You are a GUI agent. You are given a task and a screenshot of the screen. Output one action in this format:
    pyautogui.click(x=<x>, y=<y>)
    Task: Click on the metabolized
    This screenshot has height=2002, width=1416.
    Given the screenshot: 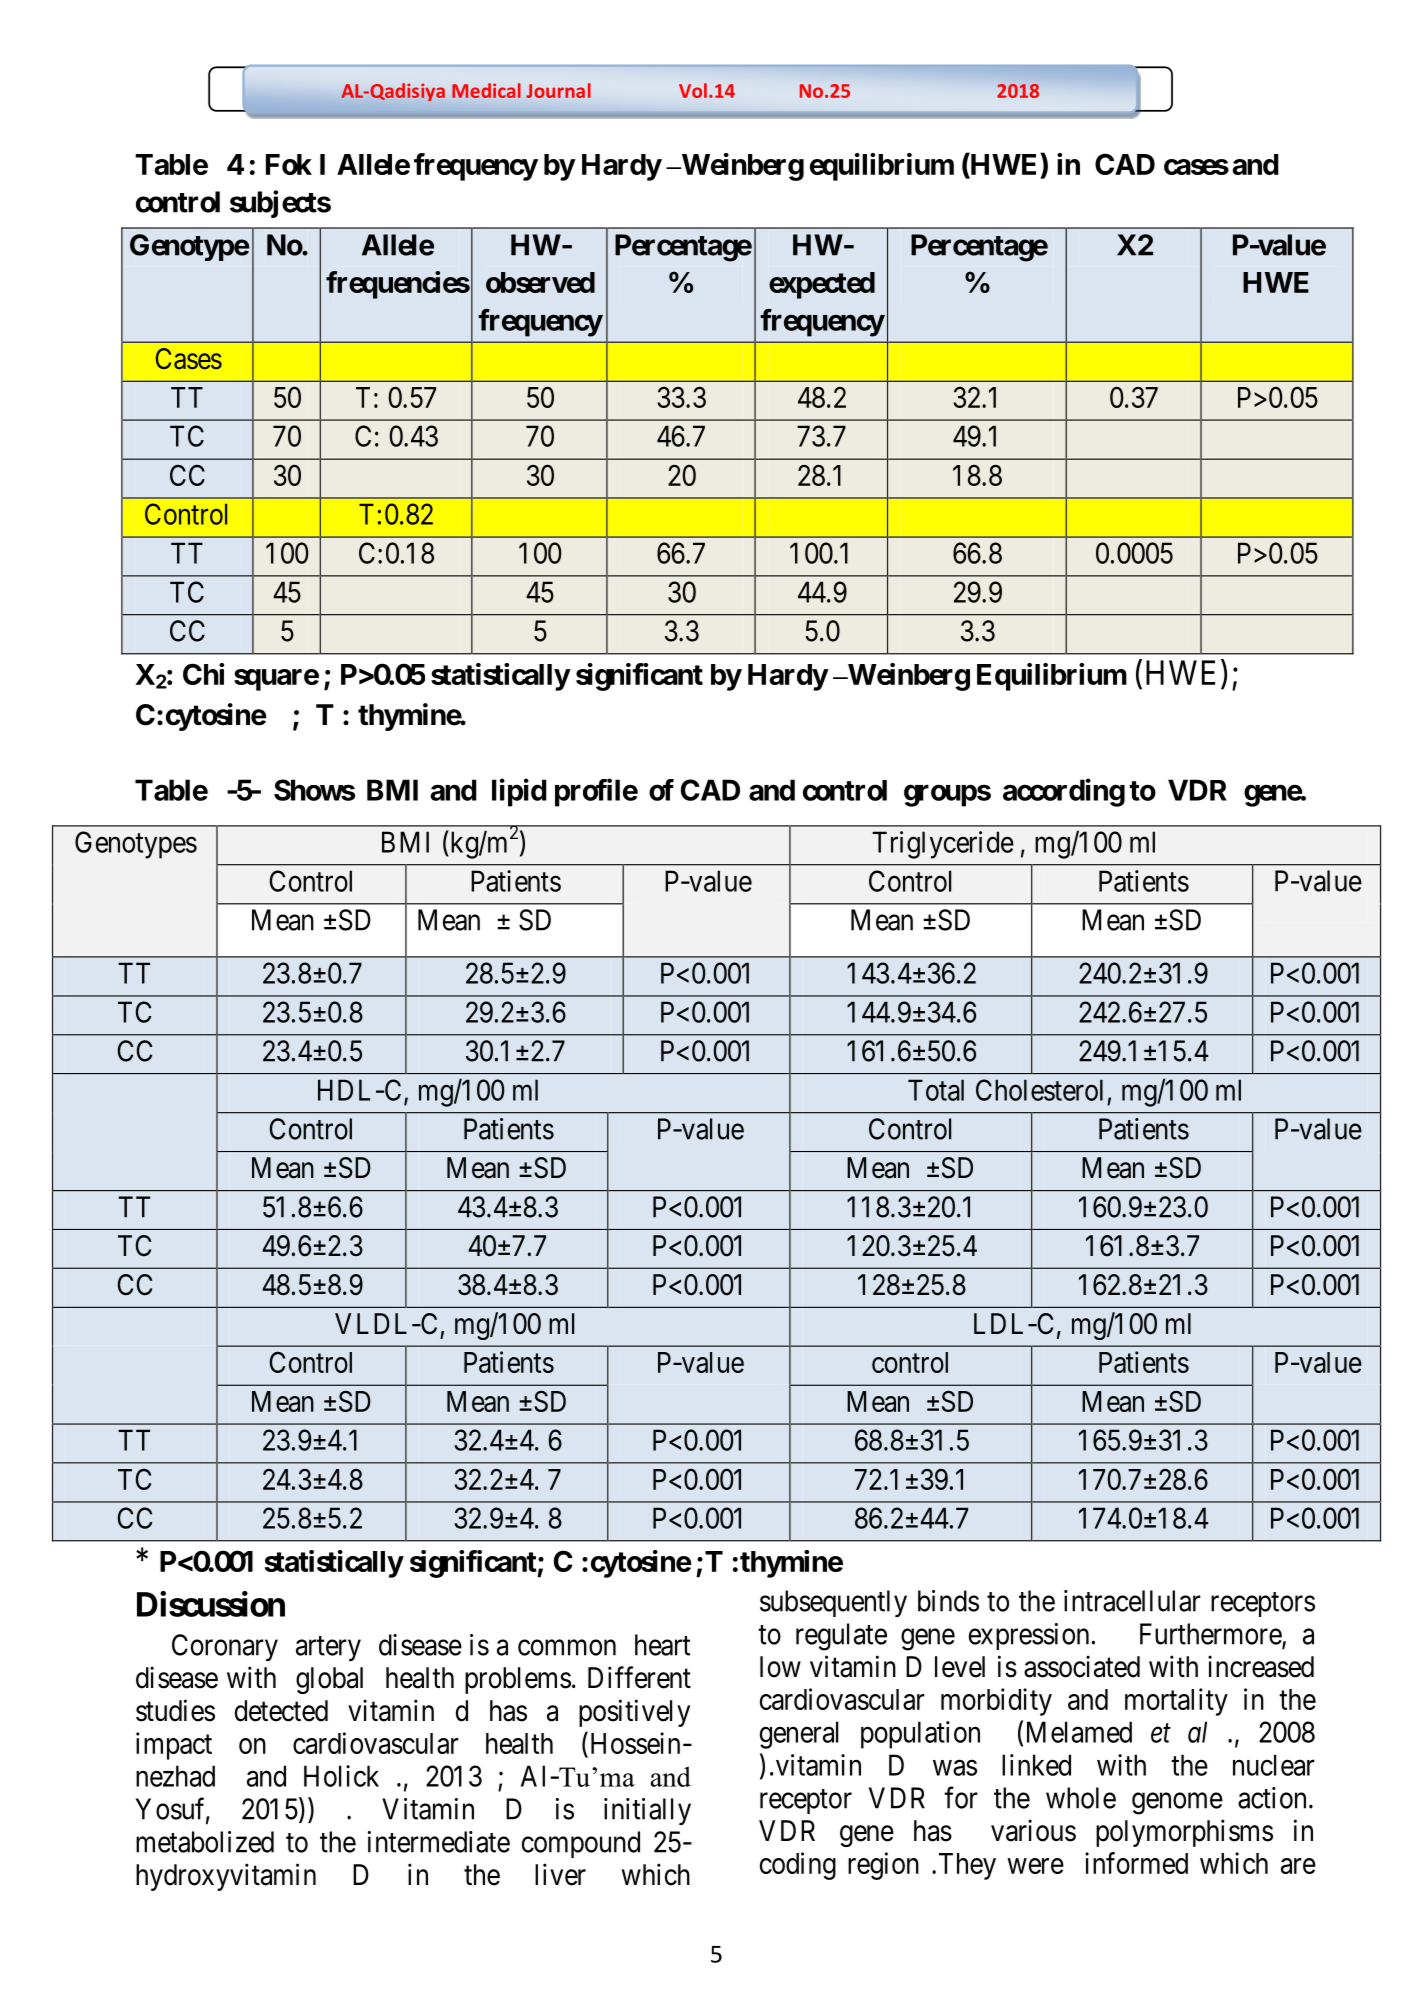 What is the action you would take?
    pyautogui.click(x=205, y=1842)
